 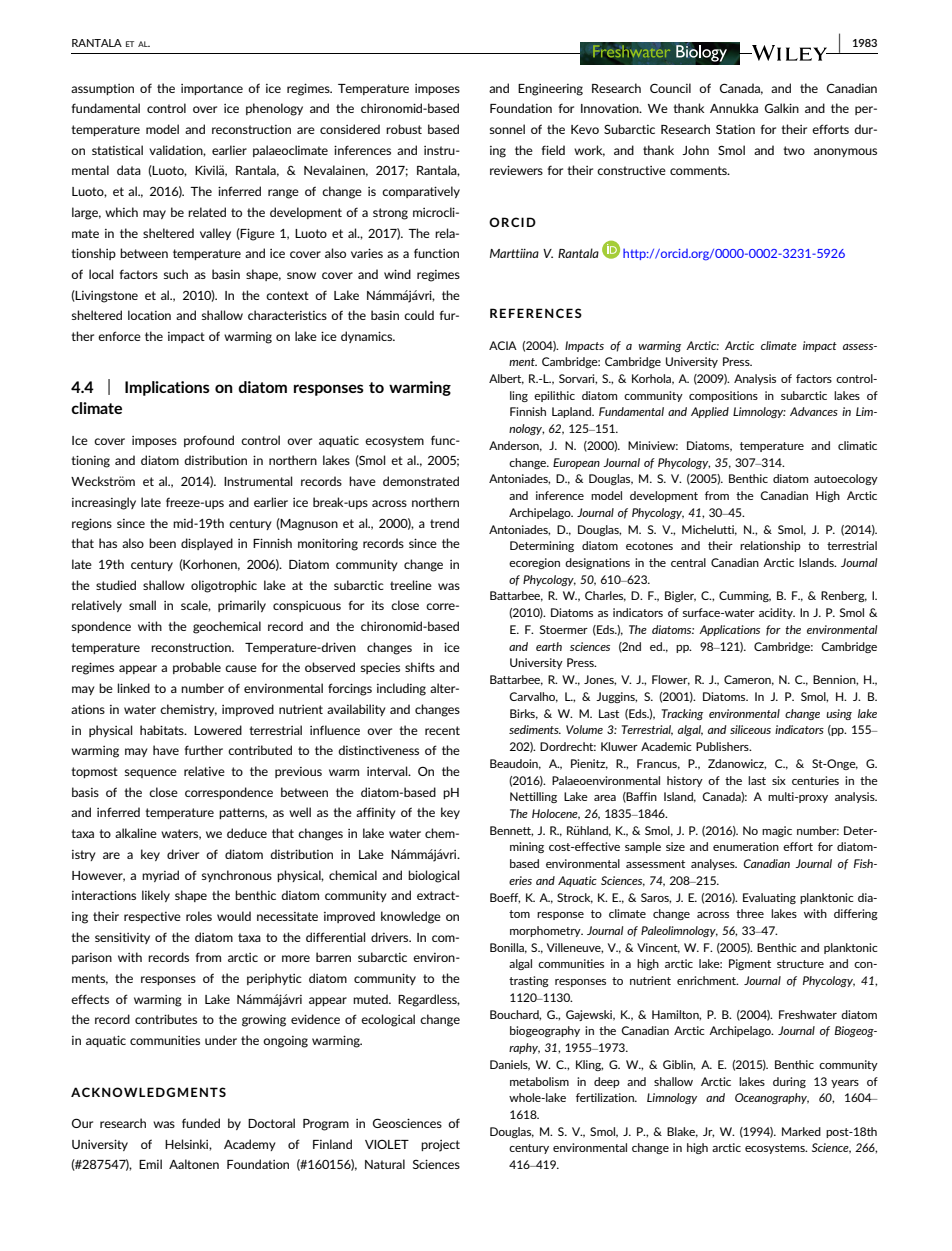 What do you see at coordinates (440, 1146) in the image?
I see `project` at bounding box center [440, 1146].
